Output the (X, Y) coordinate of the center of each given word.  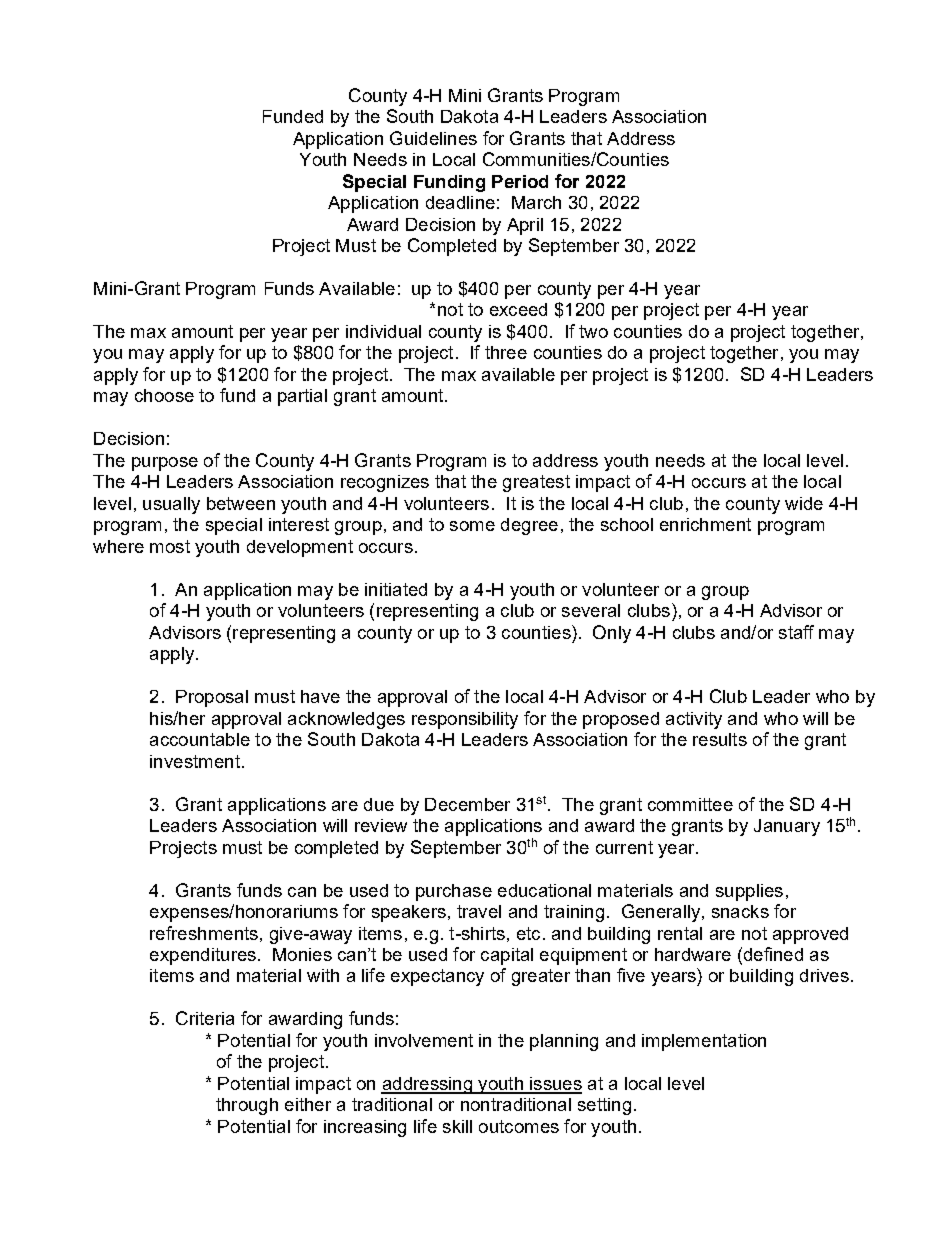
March (536, 202)
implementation (704, 1042)
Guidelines (433, 138)
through (247, 1106)
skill (457, 1126)
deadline (460, 202)
